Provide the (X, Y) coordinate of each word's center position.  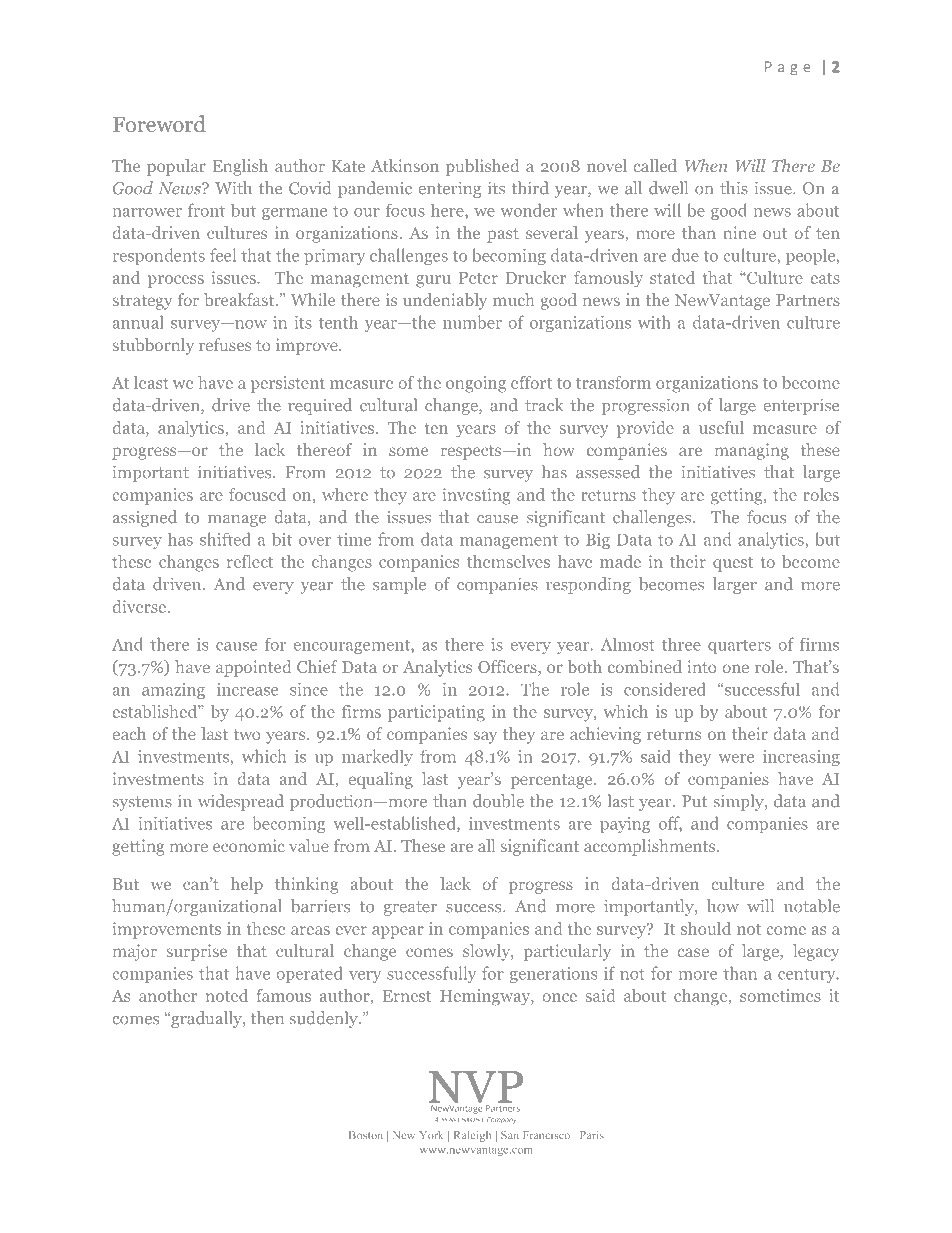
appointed (254, 668)
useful (721, 427)
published (483, 167)
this (734, 188)
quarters (739, 647)
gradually (206, 1019)
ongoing (476, 384)
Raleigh (472, 1136)
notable (812, 906)
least (151, 382)
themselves (508, 561)
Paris (592, 1135)
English (240, 167)
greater (410, 908)
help (247, 885)
